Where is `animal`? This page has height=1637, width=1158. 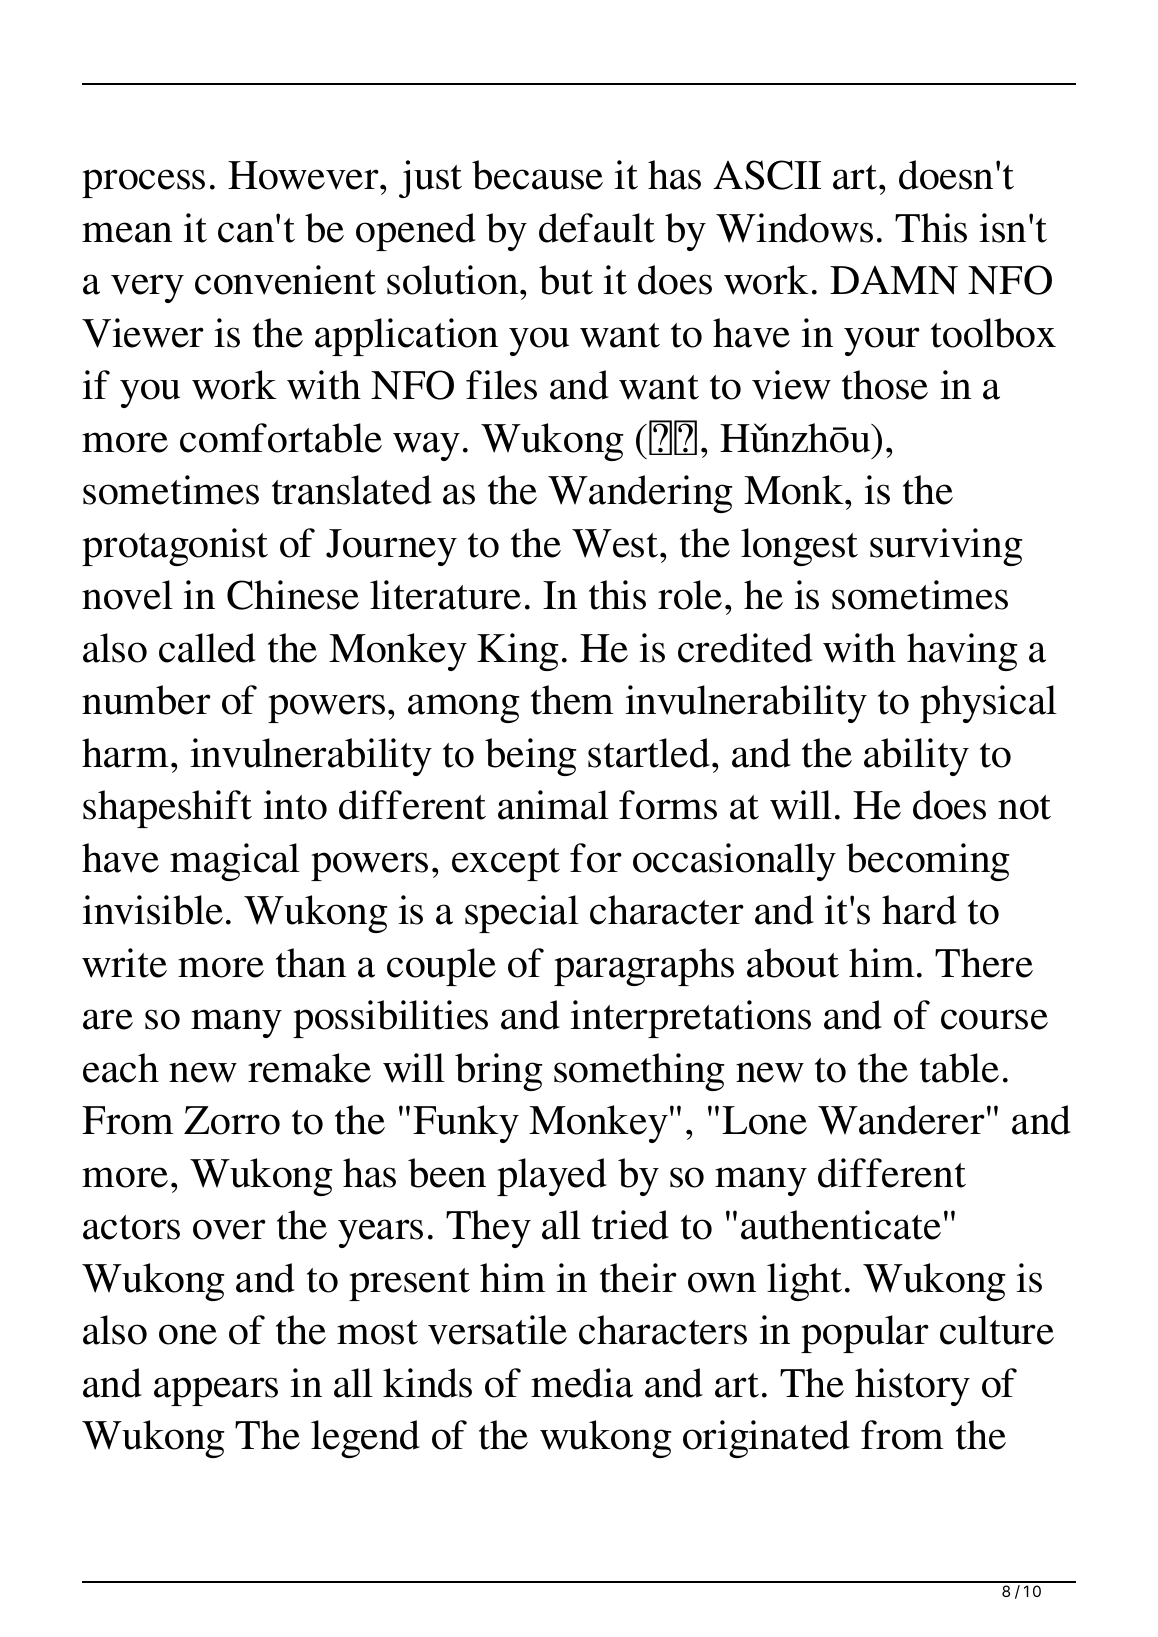 animal is located at coordinates (553, 805).
